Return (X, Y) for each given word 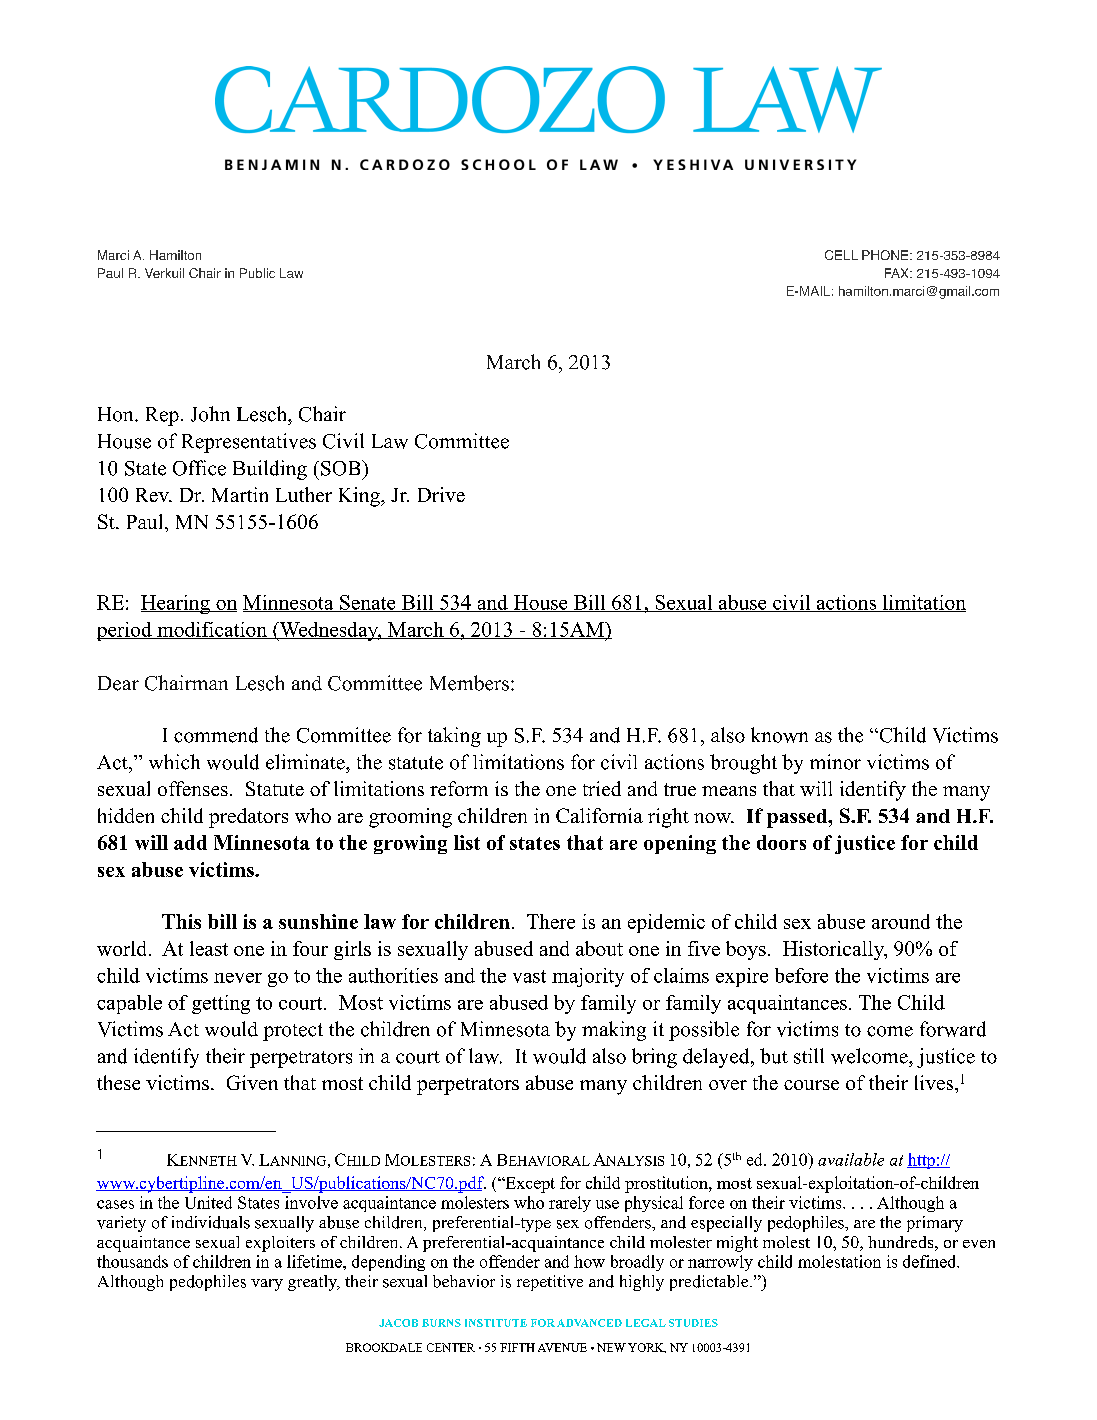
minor (835, 762)
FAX (898, 273)
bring (654, 1058)
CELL (841, 255)
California (599, 815)
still (809, 1056)
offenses (193, 788)
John (210, 414)
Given (252, 1082)
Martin (240, 494)
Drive (441, 494)
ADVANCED (589, 1323)
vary (267, 1285)
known (779, 735)
